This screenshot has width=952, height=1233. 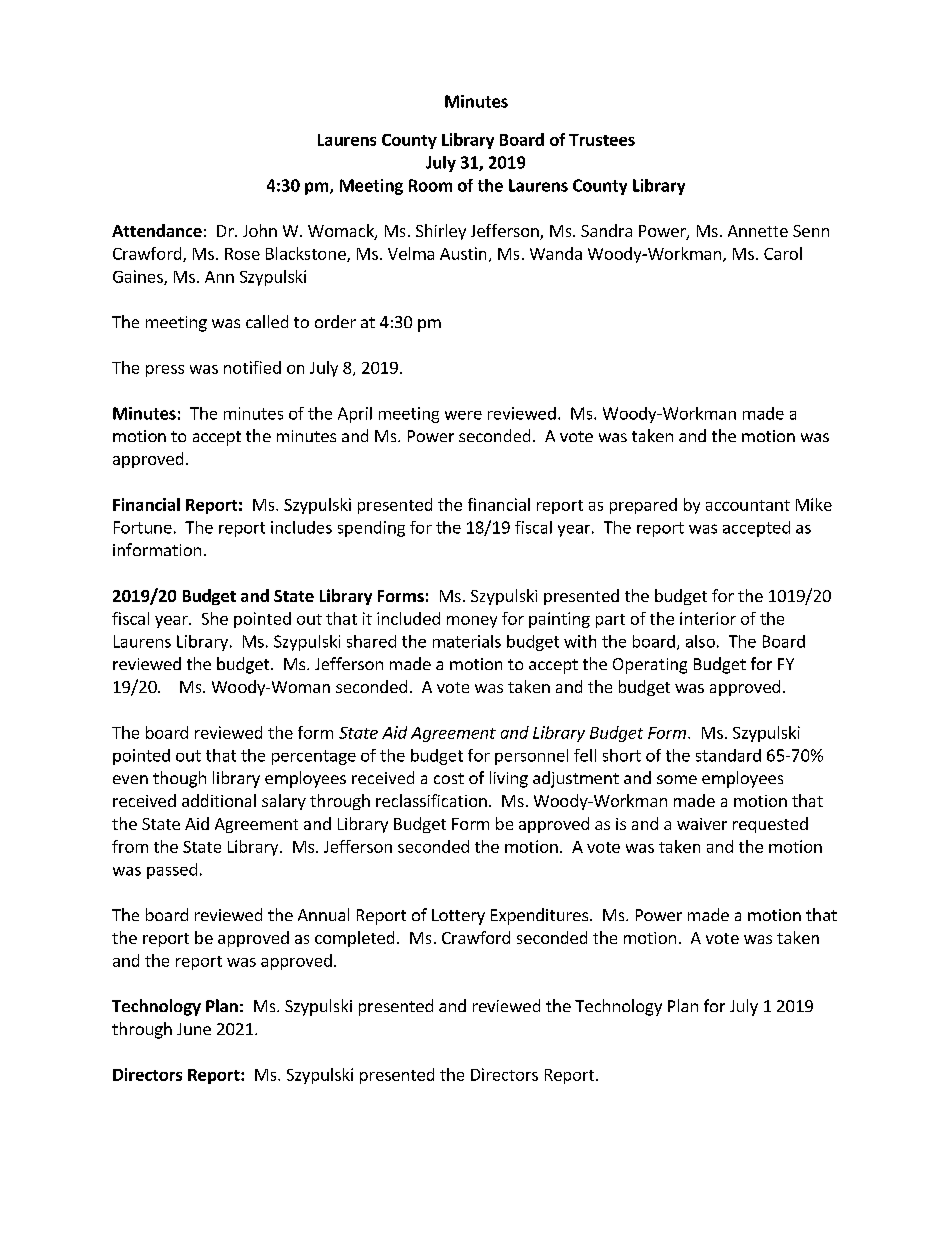 What do you see at coordinates (463, 415) in the screenshot?
I see `were` at bounding box center [463, 415].
